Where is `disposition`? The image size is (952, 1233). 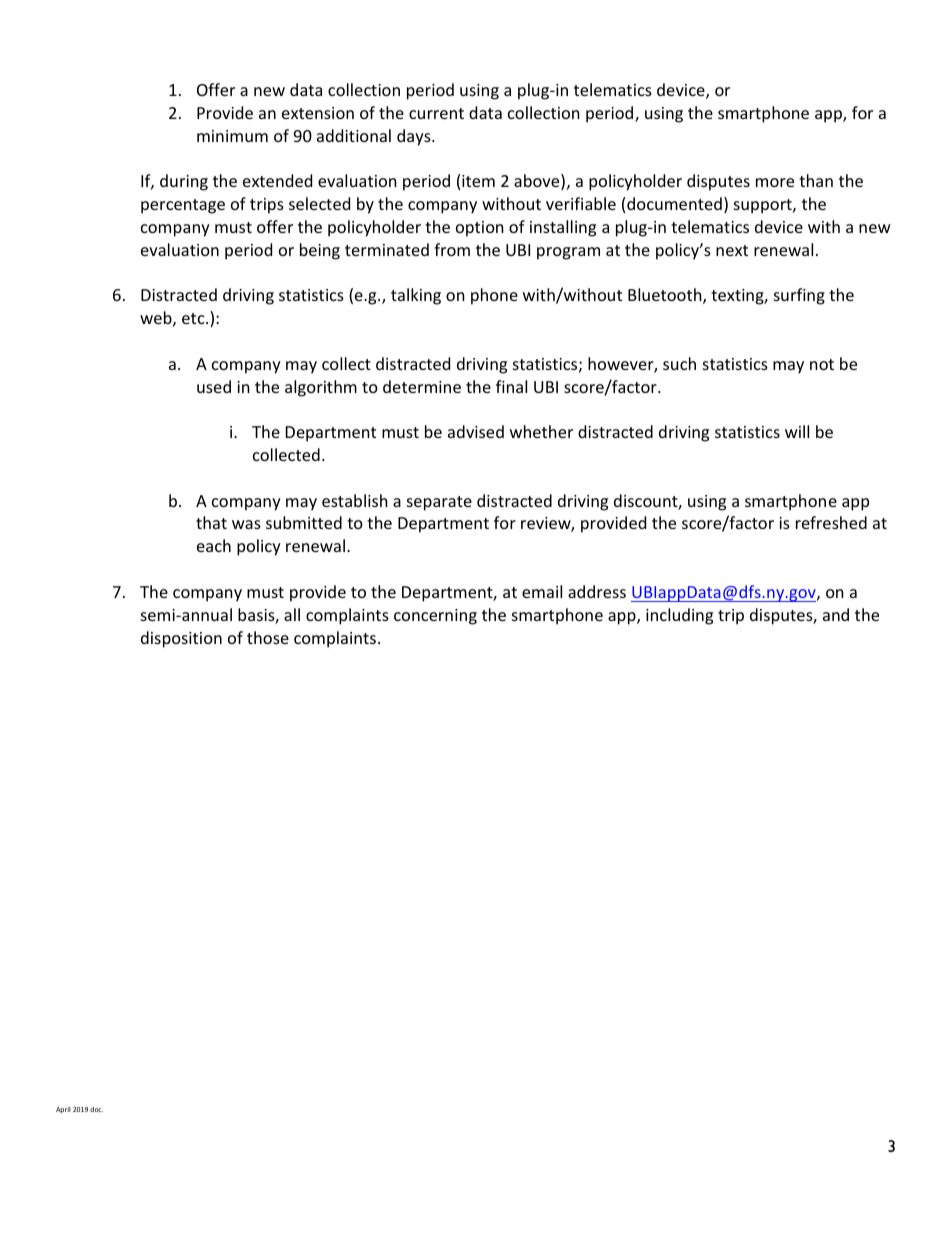
disposition is located at coordinates (181, 639).
